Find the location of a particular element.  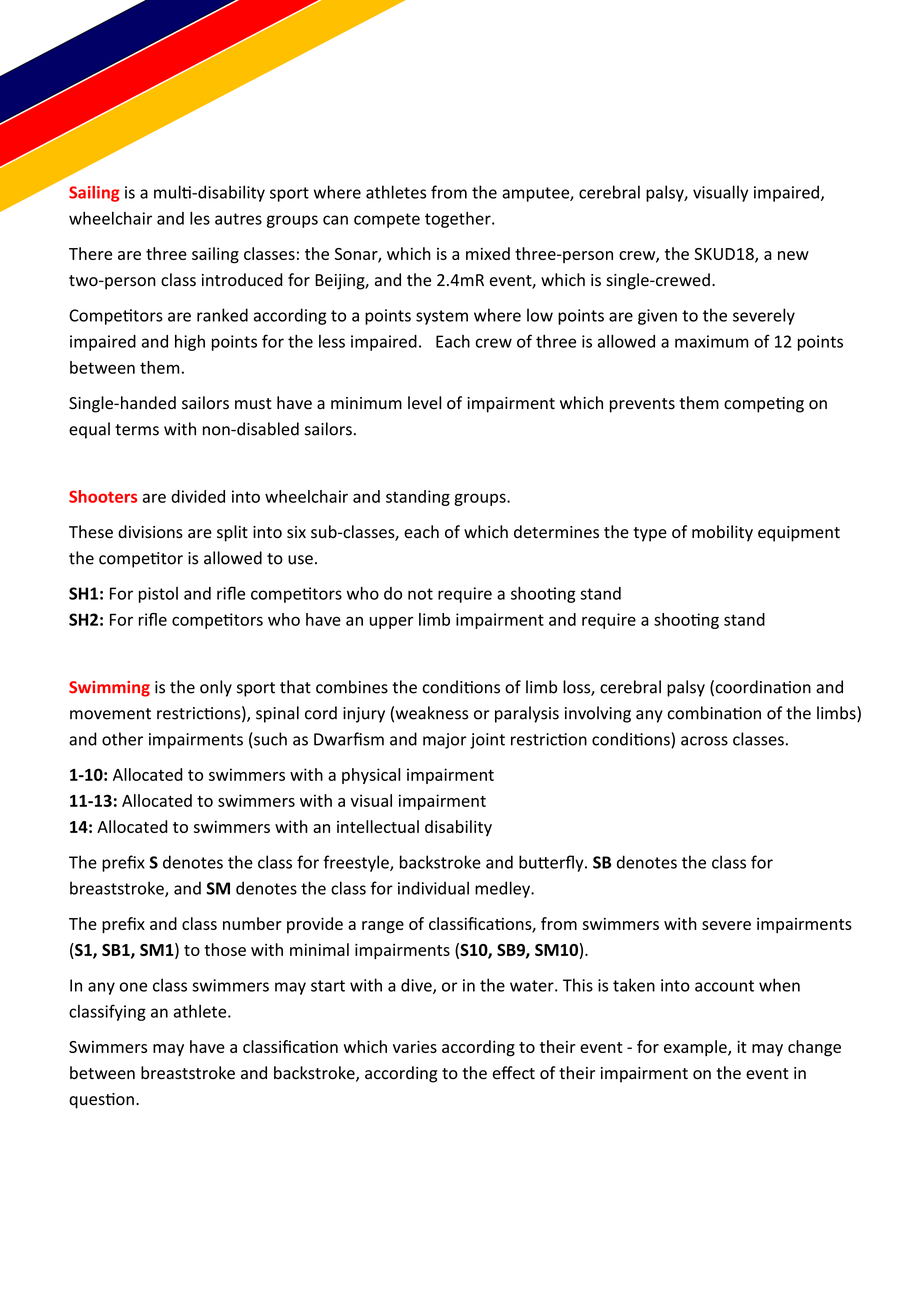

upper is located at coordinates (391, 622).
